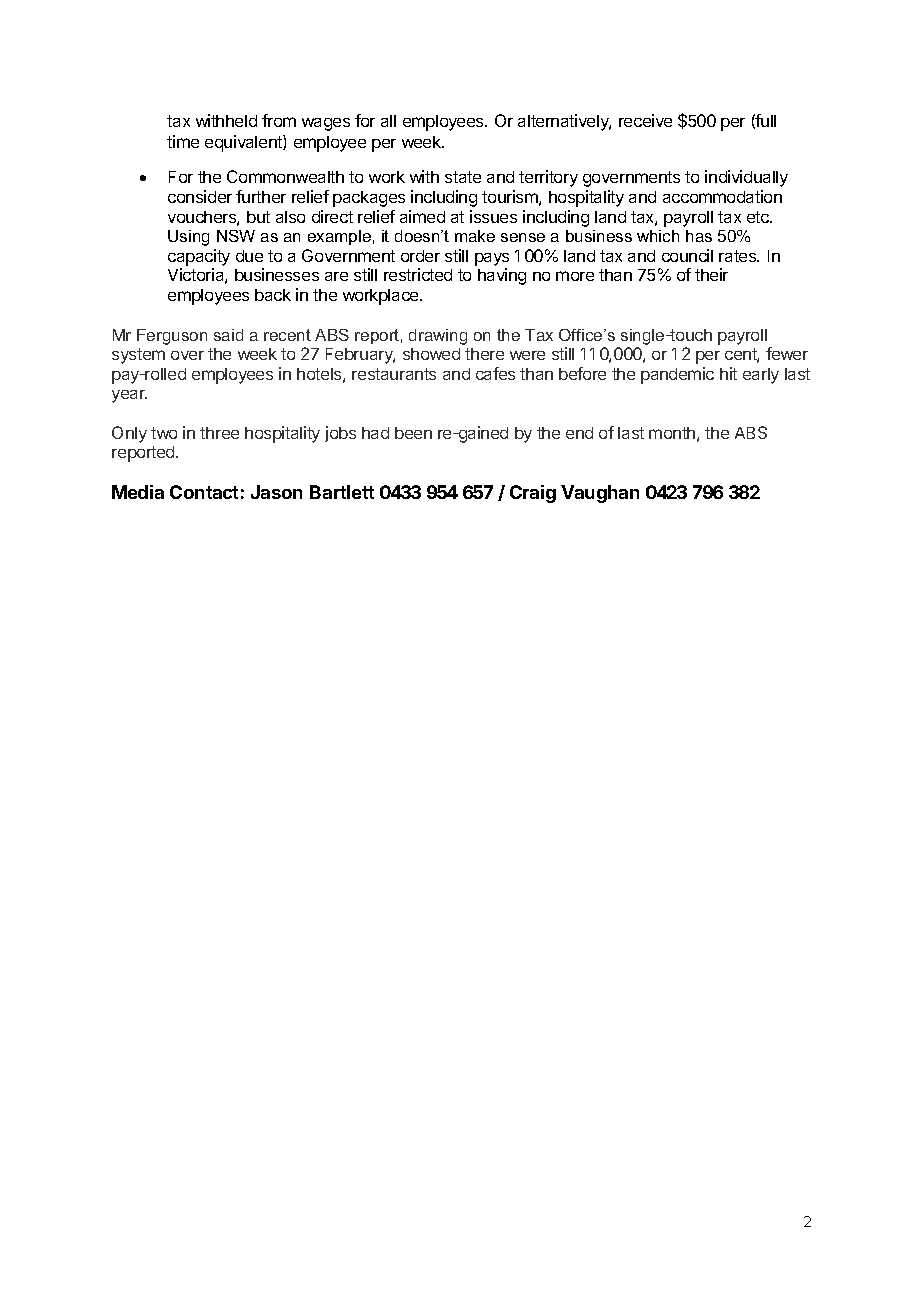  Describe the element at coordinates (183, 141) in the screenshot. I see `time` at that location.
